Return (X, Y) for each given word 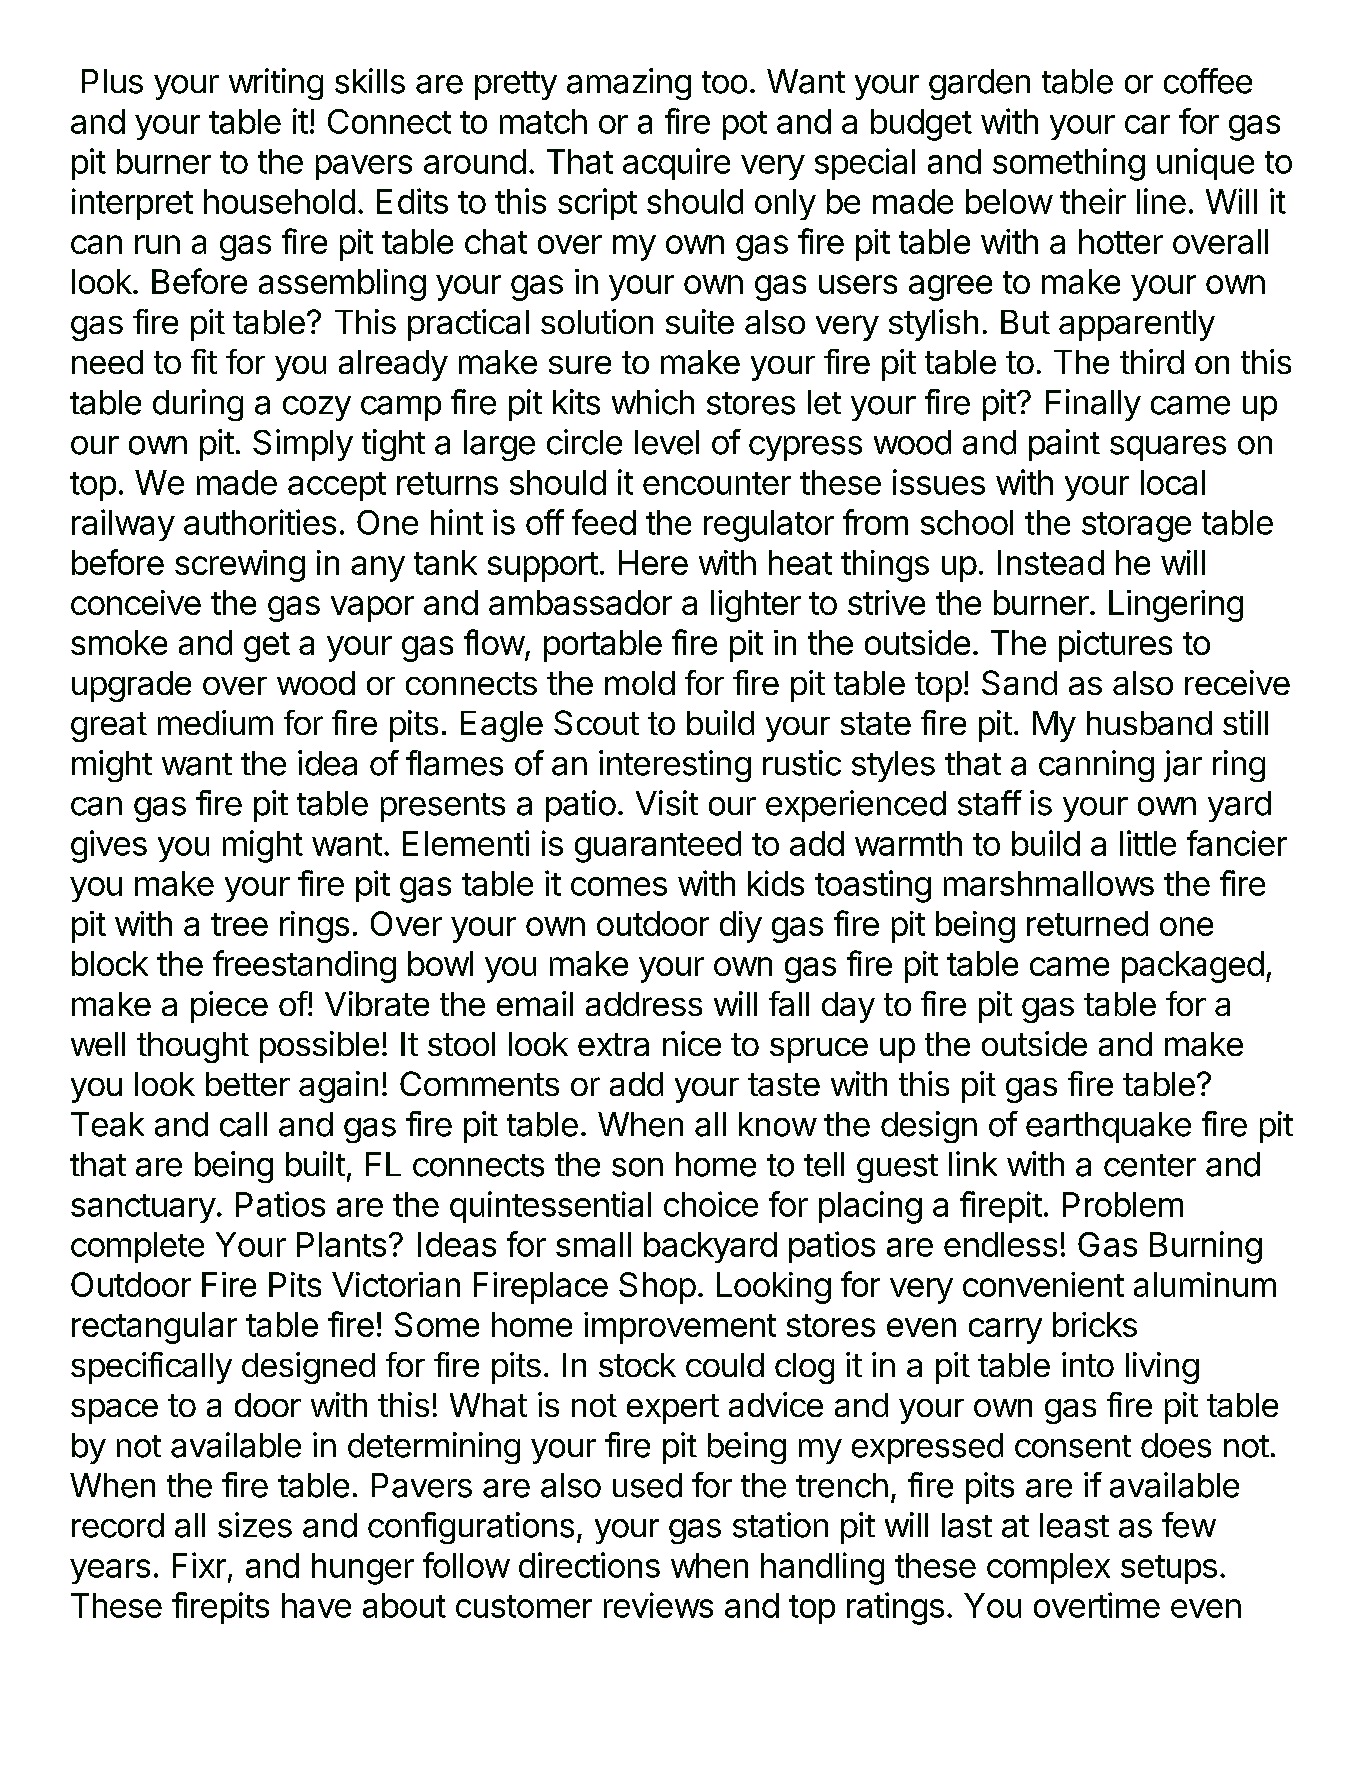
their (1093, 201)
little (1148, 843)
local (1173, 482)
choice (711, 1204)
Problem (1123, 1204)
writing (276, 84)
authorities (260, 522)
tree (239, 924)
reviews (658, 1605)
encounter (717, 483)
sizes (255, 1525)
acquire (676, 164)
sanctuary (143, 1208)
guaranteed (658, 847)
